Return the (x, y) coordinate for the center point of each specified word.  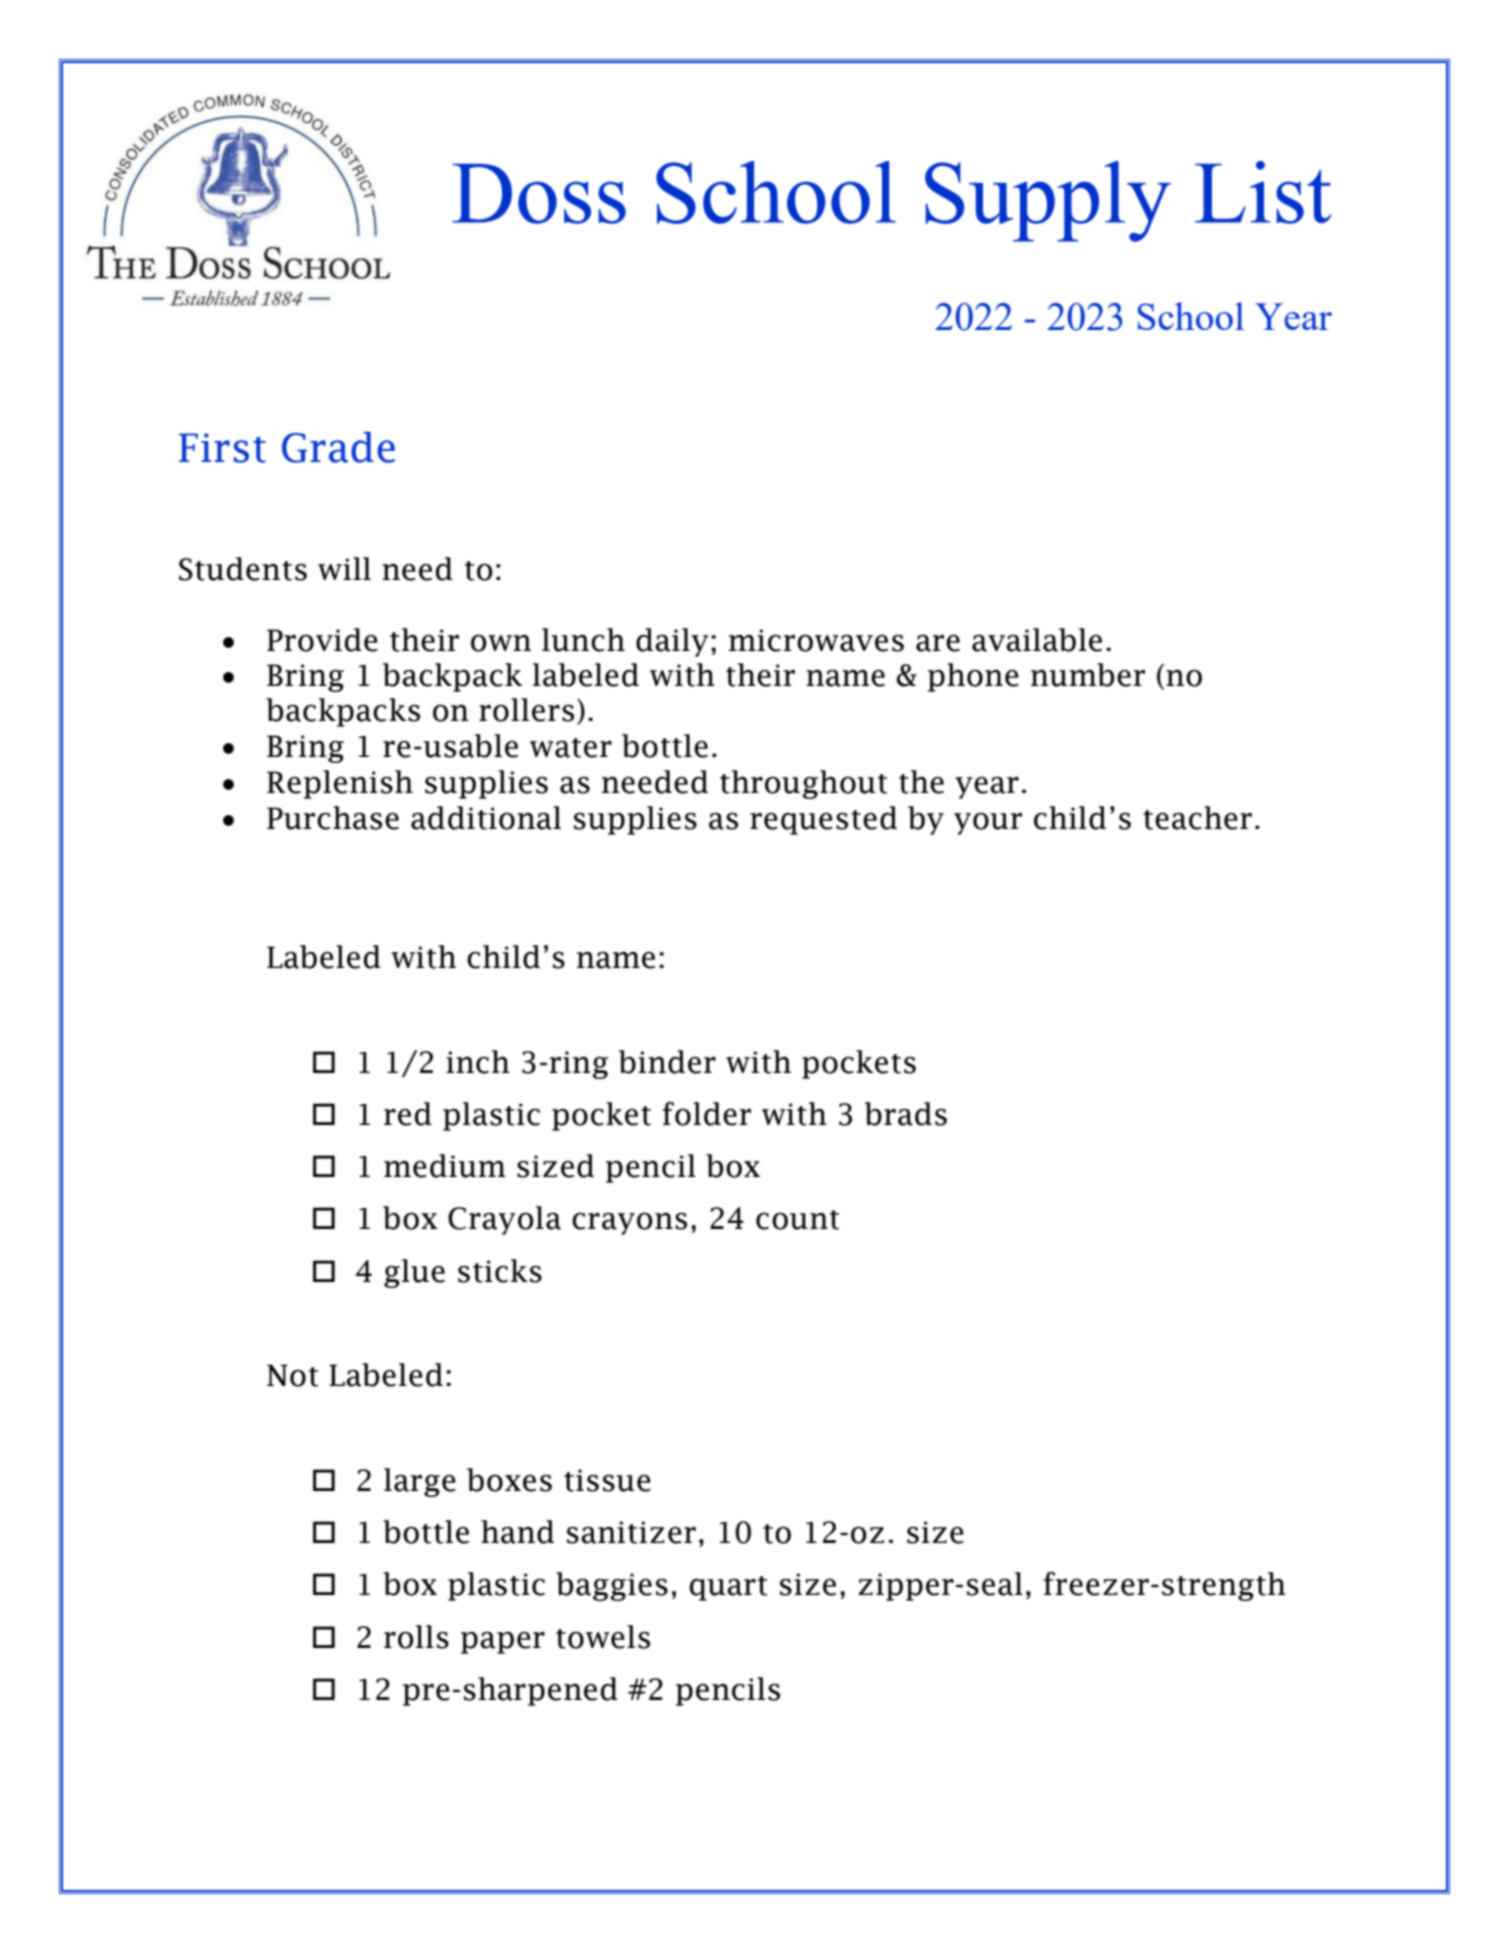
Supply (1048, 201)
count (797, 1220)
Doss (539, 194)
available (1037, 640)
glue (414, 1273)
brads (906, 1114)
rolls (416, 1637)
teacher (1197, 818)
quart (728, 1588)
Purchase (333, 818)
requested (823, 820)
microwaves (816, 640)
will (344, 568)
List (1263, 192)
